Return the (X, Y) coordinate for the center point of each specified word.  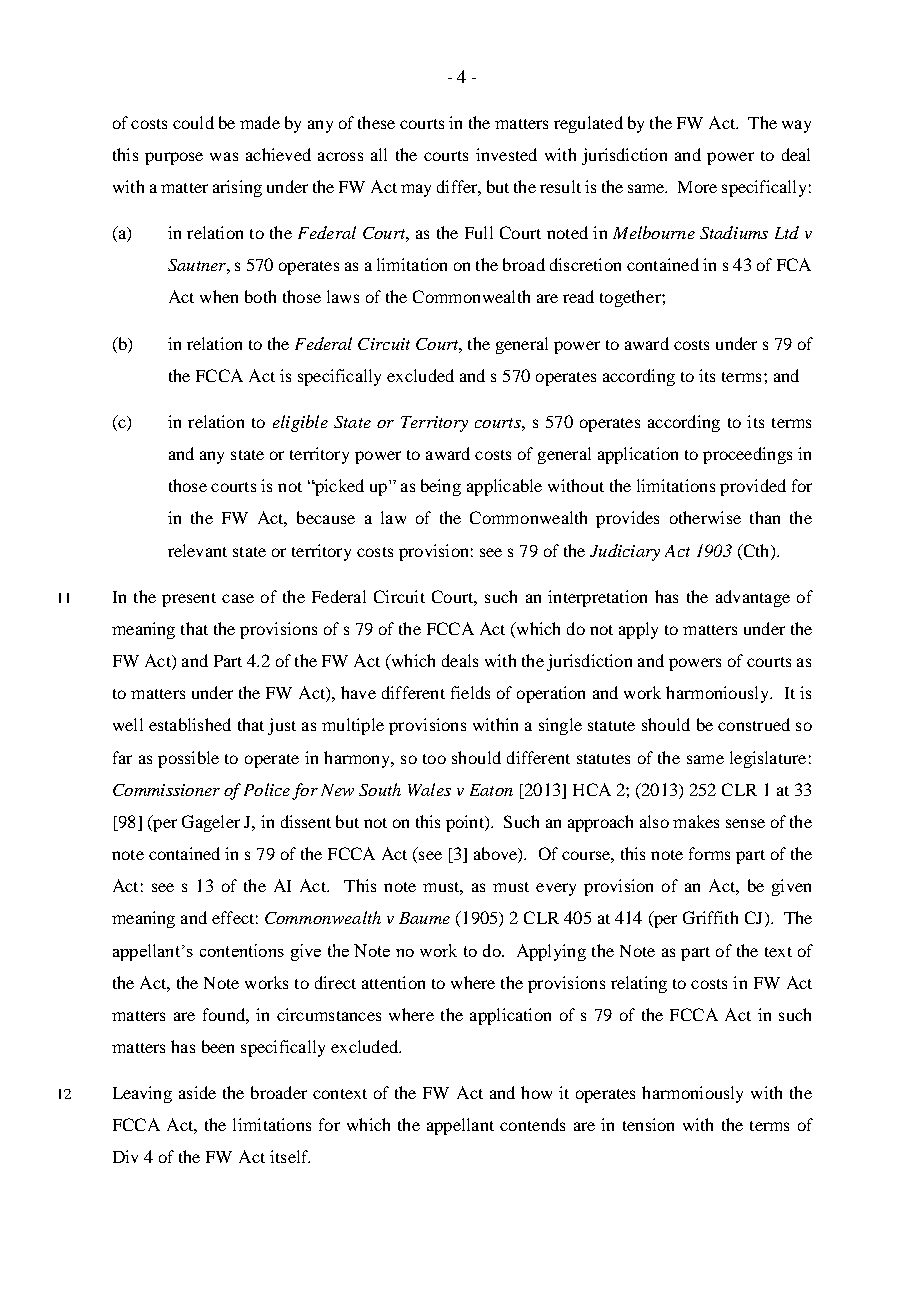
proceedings (747, 455)
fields (470, 692)
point (466, 823)
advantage (753, 598)
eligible (300, 423)
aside (197, 1092)
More (697, 187)
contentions (242, 950)
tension (648, 1124)
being (441, 487)
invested (506, 154)
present (189, 600)
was (224, 156)
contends (532, 1124)
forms (709, 853)
